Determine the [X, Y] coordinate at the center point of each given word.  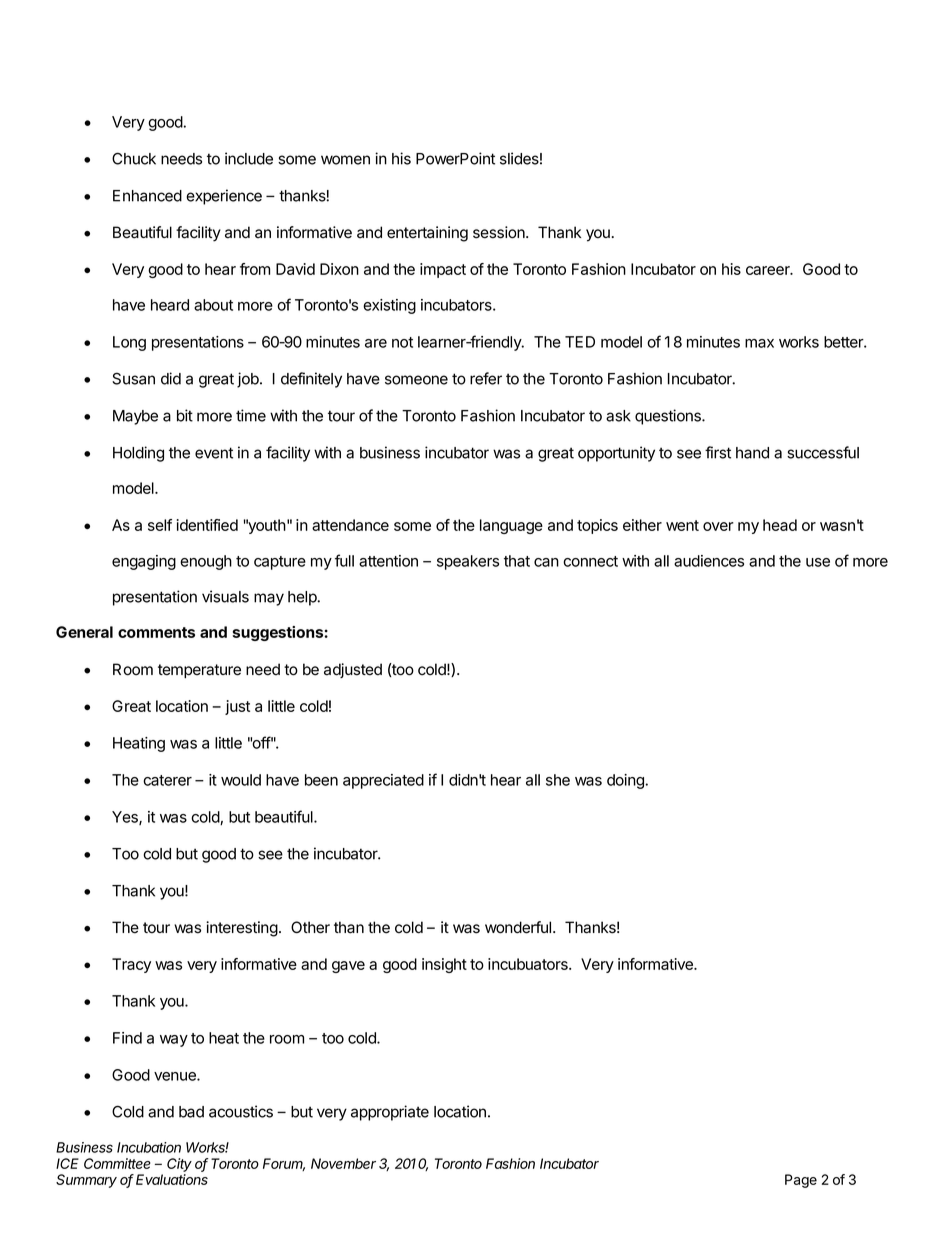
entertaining [427, 234]
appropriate [390, 1113]
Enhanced [147, 196]
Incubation [149, 1147]
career [769, 270]
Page [801, 1181]
